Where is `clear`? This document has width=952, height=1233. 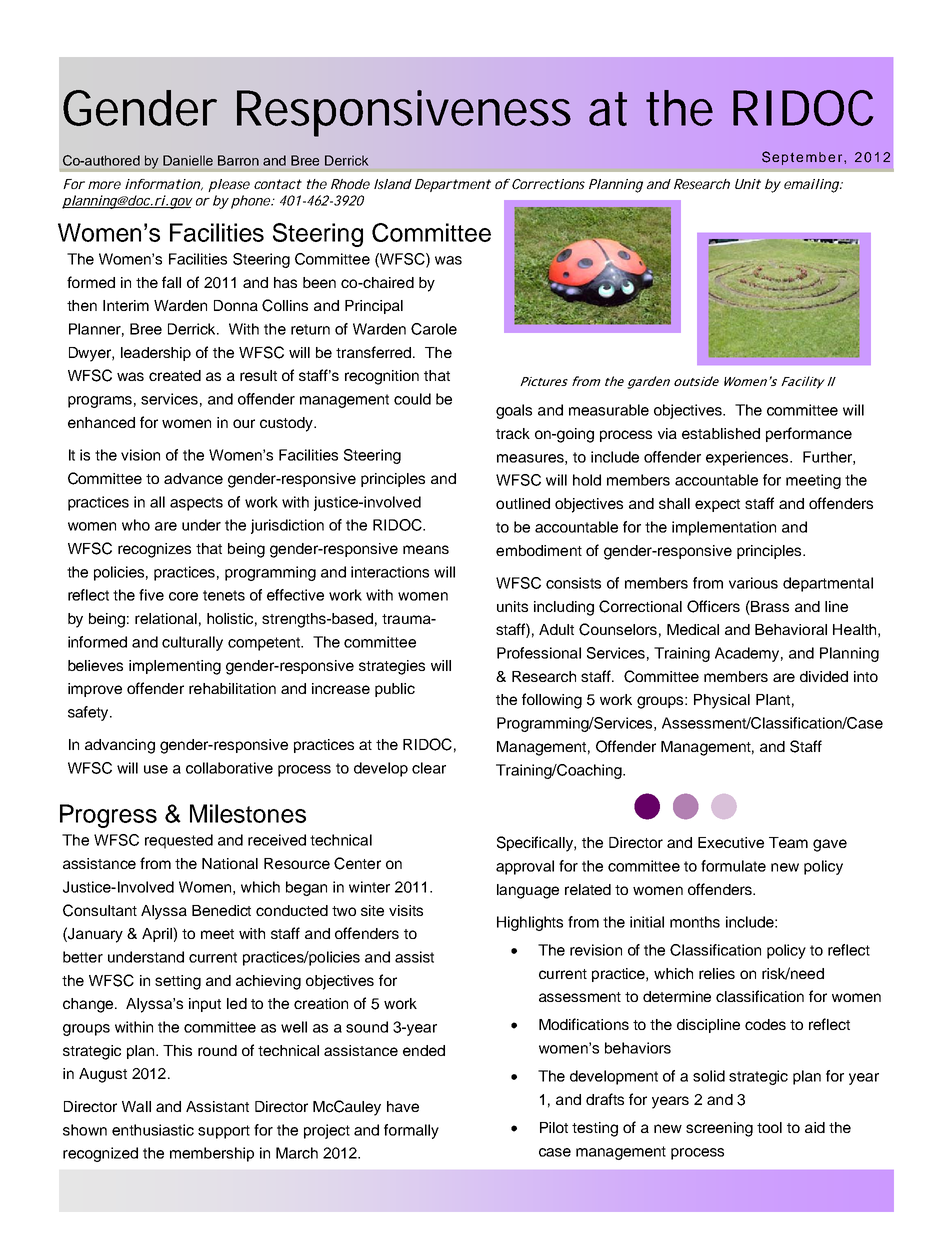 clear is located at coordinates (429, 768).
